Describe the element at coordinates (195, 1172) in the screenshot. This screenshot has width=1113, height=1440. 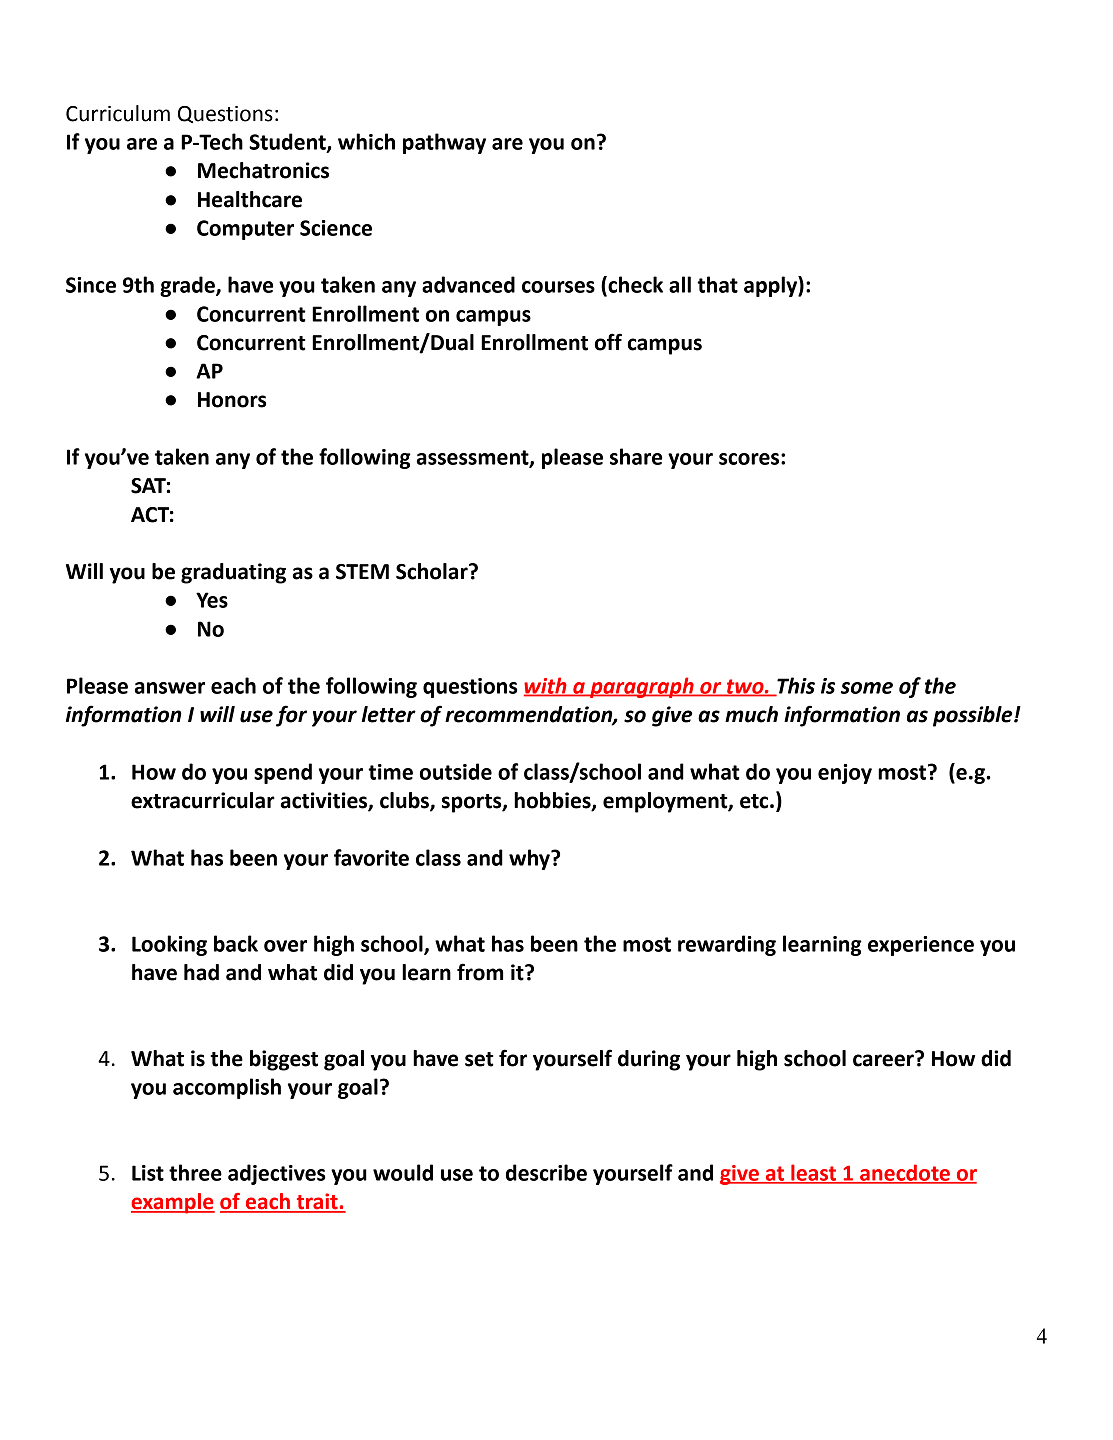
I see `three` at that location.
